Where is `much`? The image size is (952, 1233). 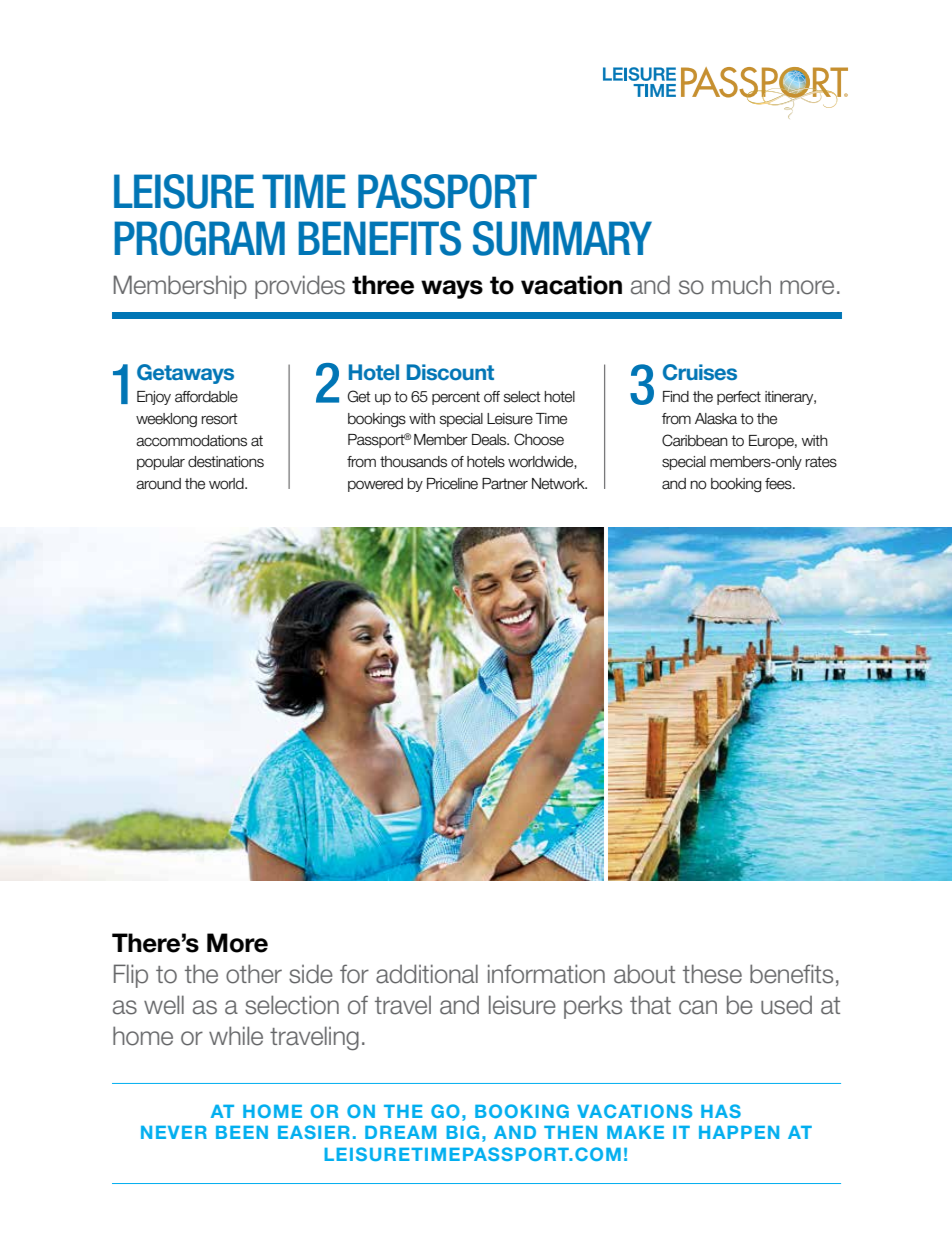 much is located at coordinates (741, 285).
